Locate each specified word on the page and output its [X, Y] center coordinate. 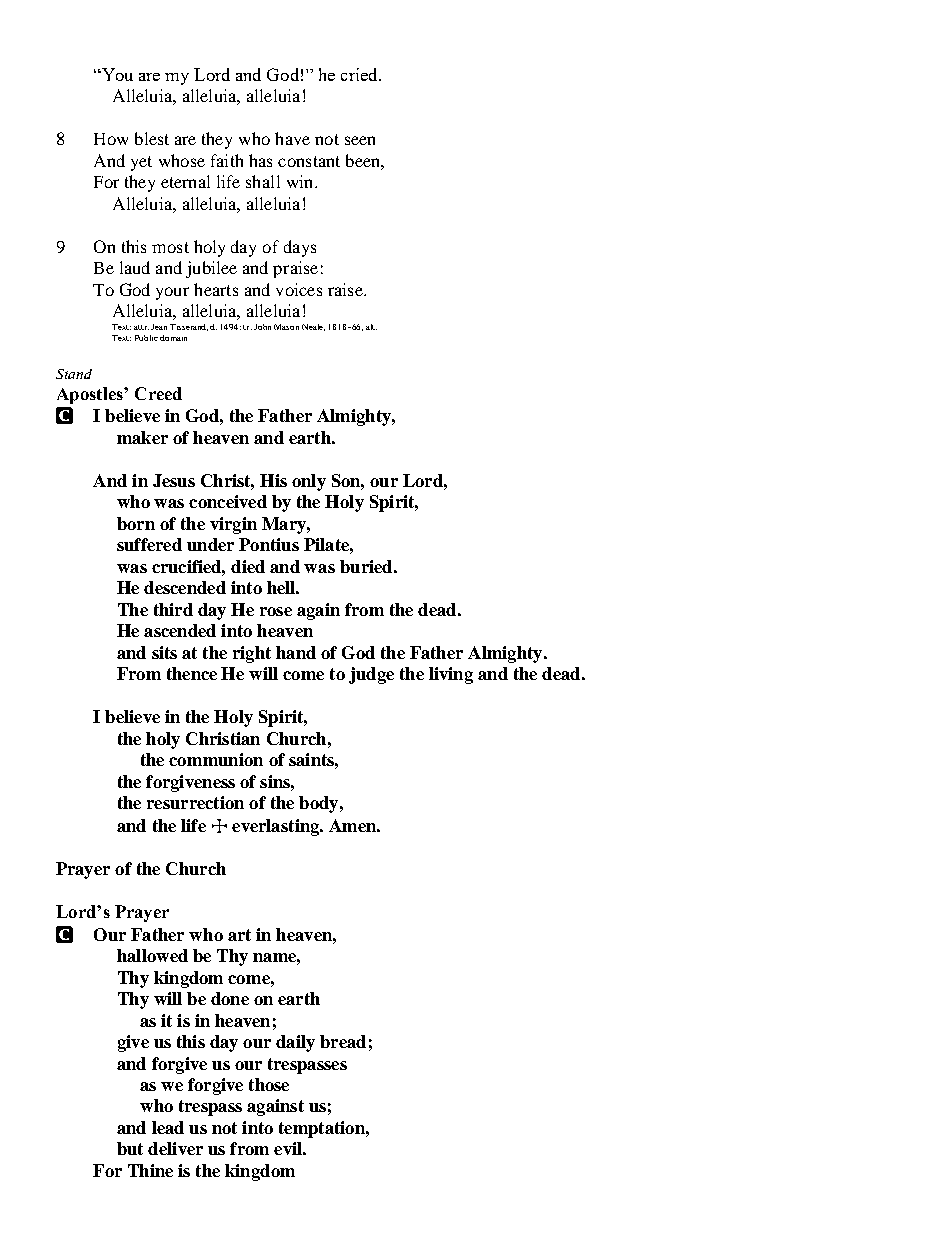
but [130, 1148]
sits [164, 652]
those [269, 1084]
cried [360, 74]
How [111, 139]
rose [276, 611]
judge [371, 675]
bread [343, 1041]
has [260, 160]
